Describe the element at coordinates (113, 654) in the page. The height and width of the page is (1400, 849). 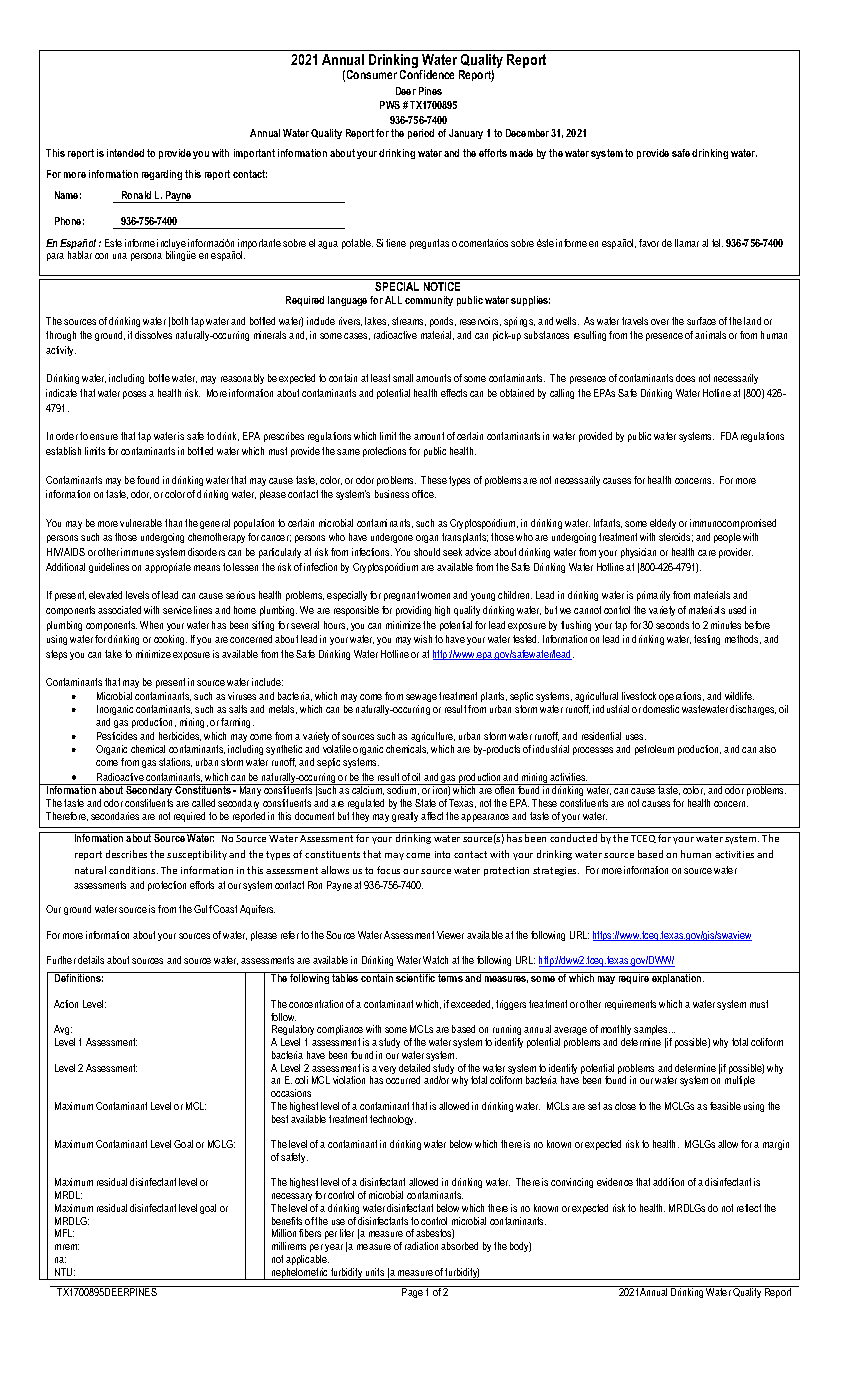
I see `take` at that location.
